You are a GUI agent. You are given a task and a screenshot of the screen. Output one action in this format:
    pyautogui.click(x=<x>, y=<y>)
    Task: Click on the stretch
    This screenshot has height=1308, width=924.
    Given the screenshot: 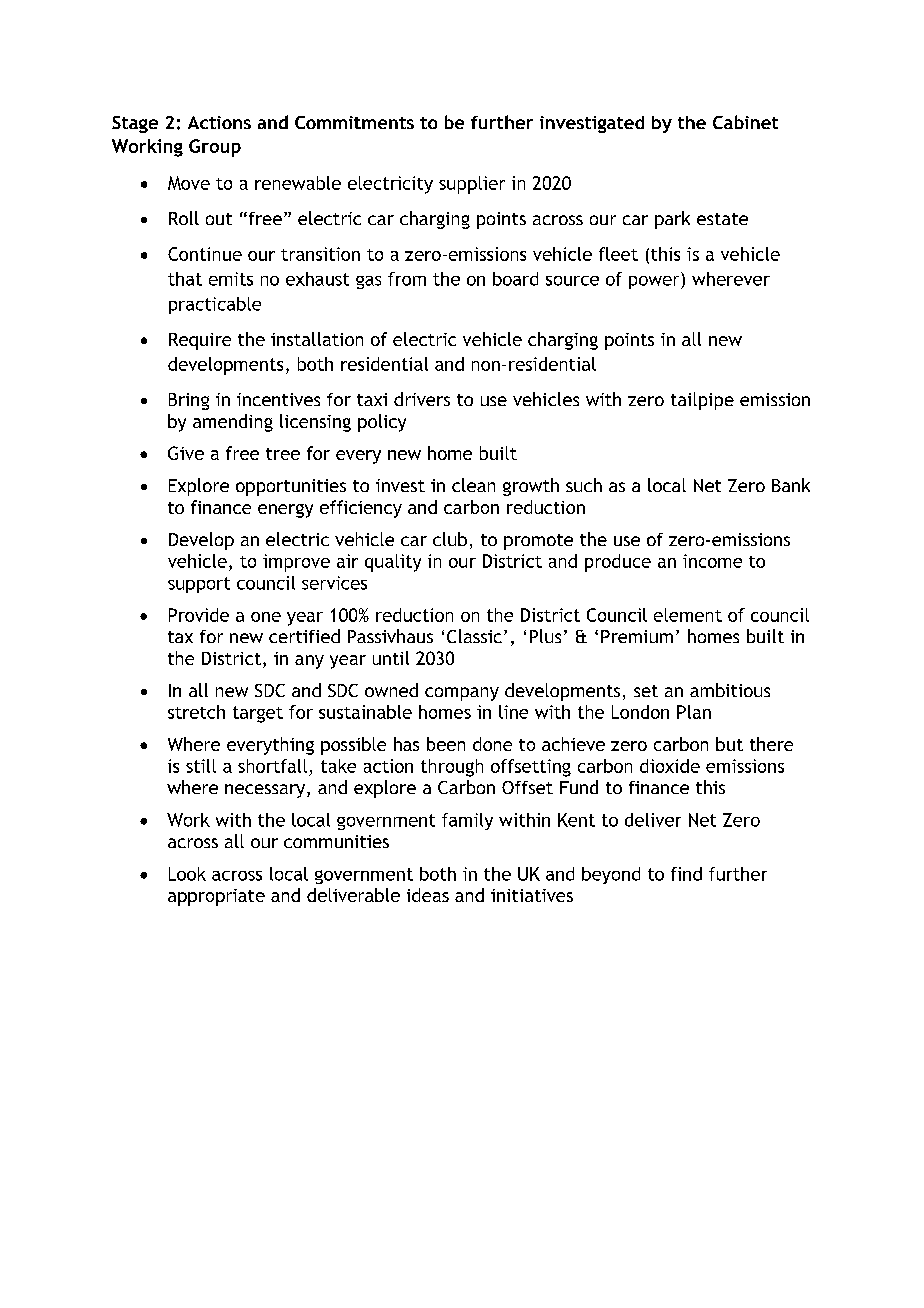 What is the action you would take?
    pyautogui.click(x=196, y=712)
